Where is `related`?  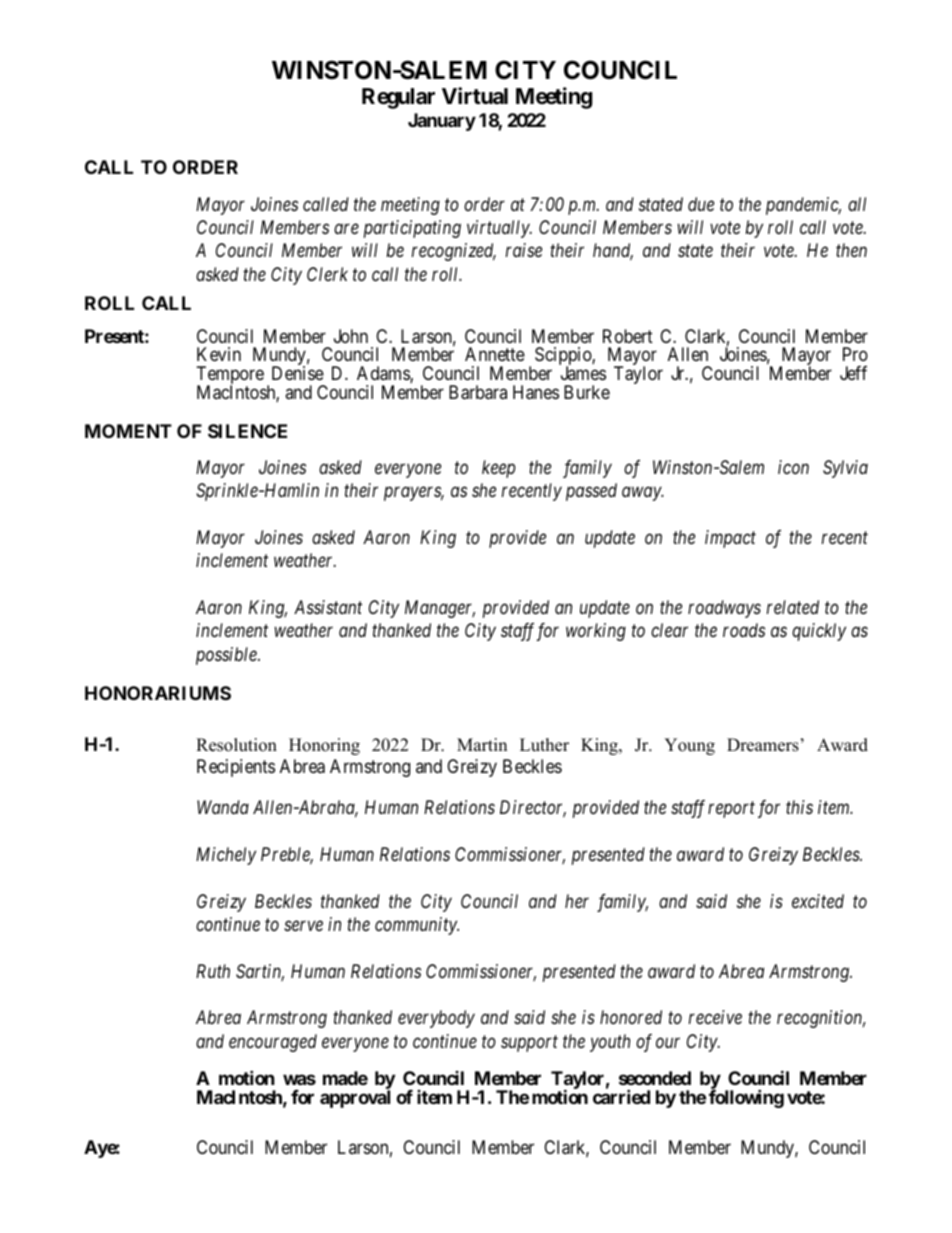 related is located at coordinates (793, 607).
